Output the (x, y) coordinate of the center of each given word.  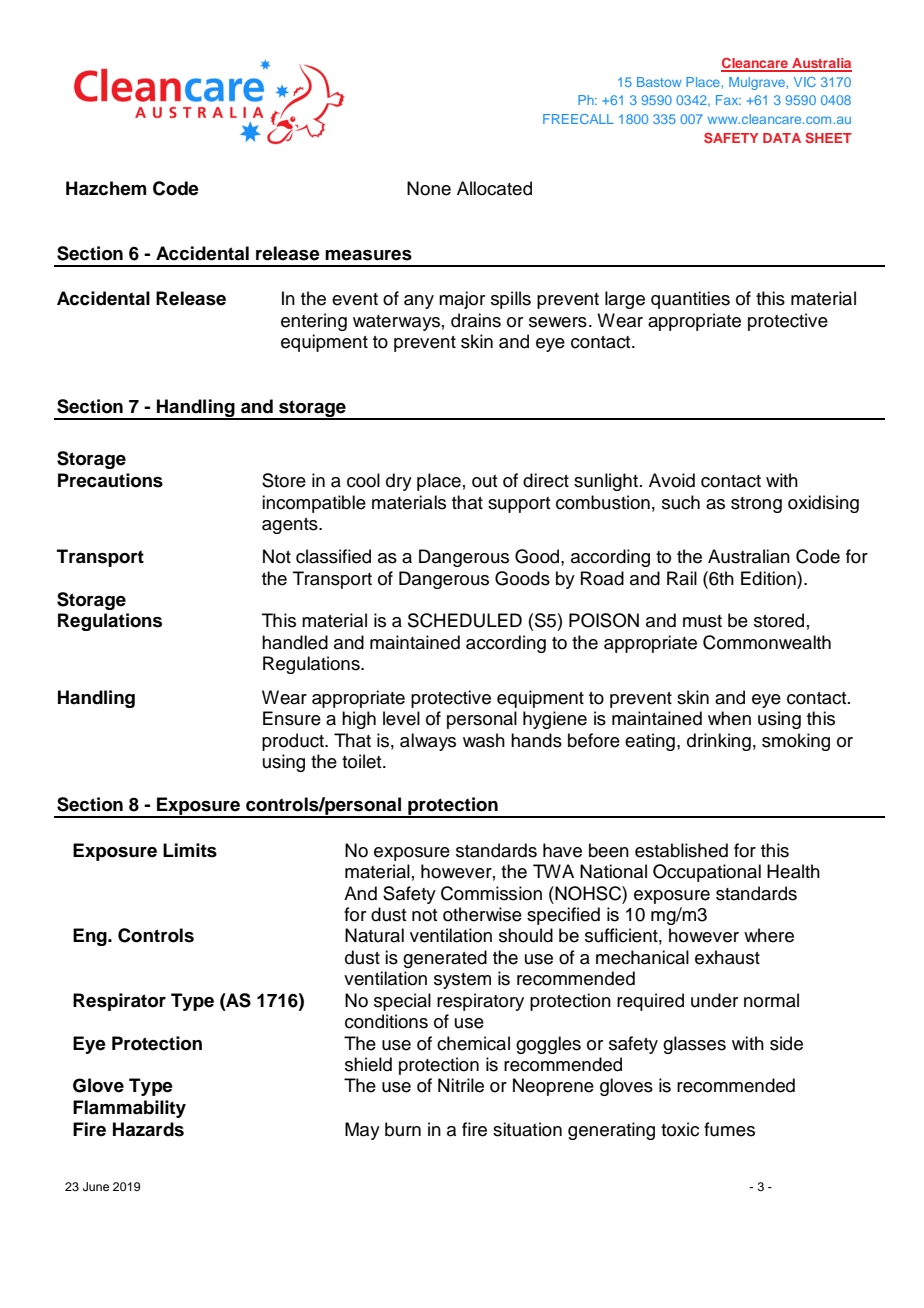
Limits (190, 850)
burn (403, 1129)
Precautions (110, 480)
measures (368, 255)
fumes (729, 1129)
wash (484, 740)
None (429, 188)
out (485, 481)
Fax (728, 100)
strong (756, 505)
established (681, 850)
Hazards (148, 1129)
